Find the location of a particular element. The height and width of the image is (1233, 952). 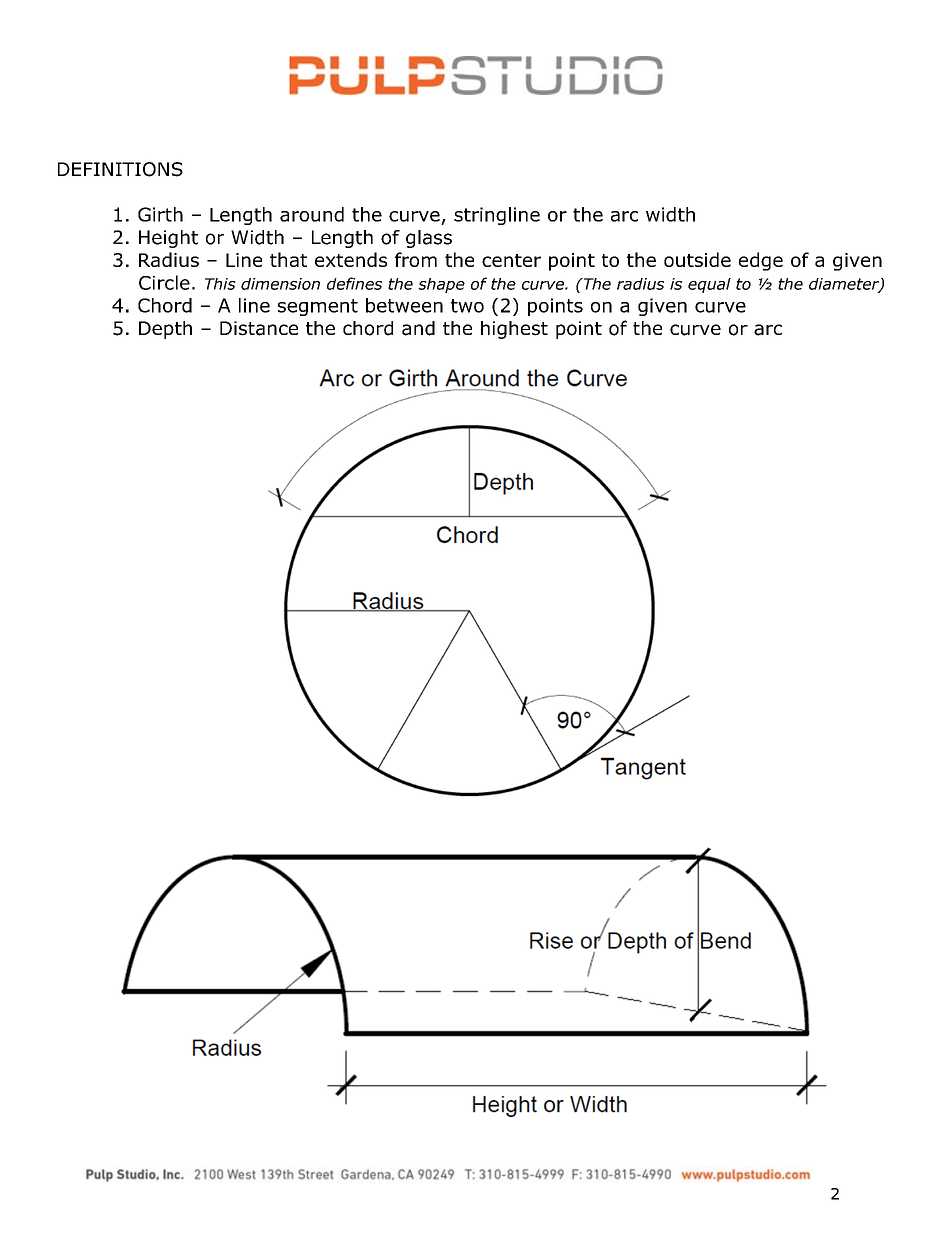

from is located at coordinates (416, 259).
